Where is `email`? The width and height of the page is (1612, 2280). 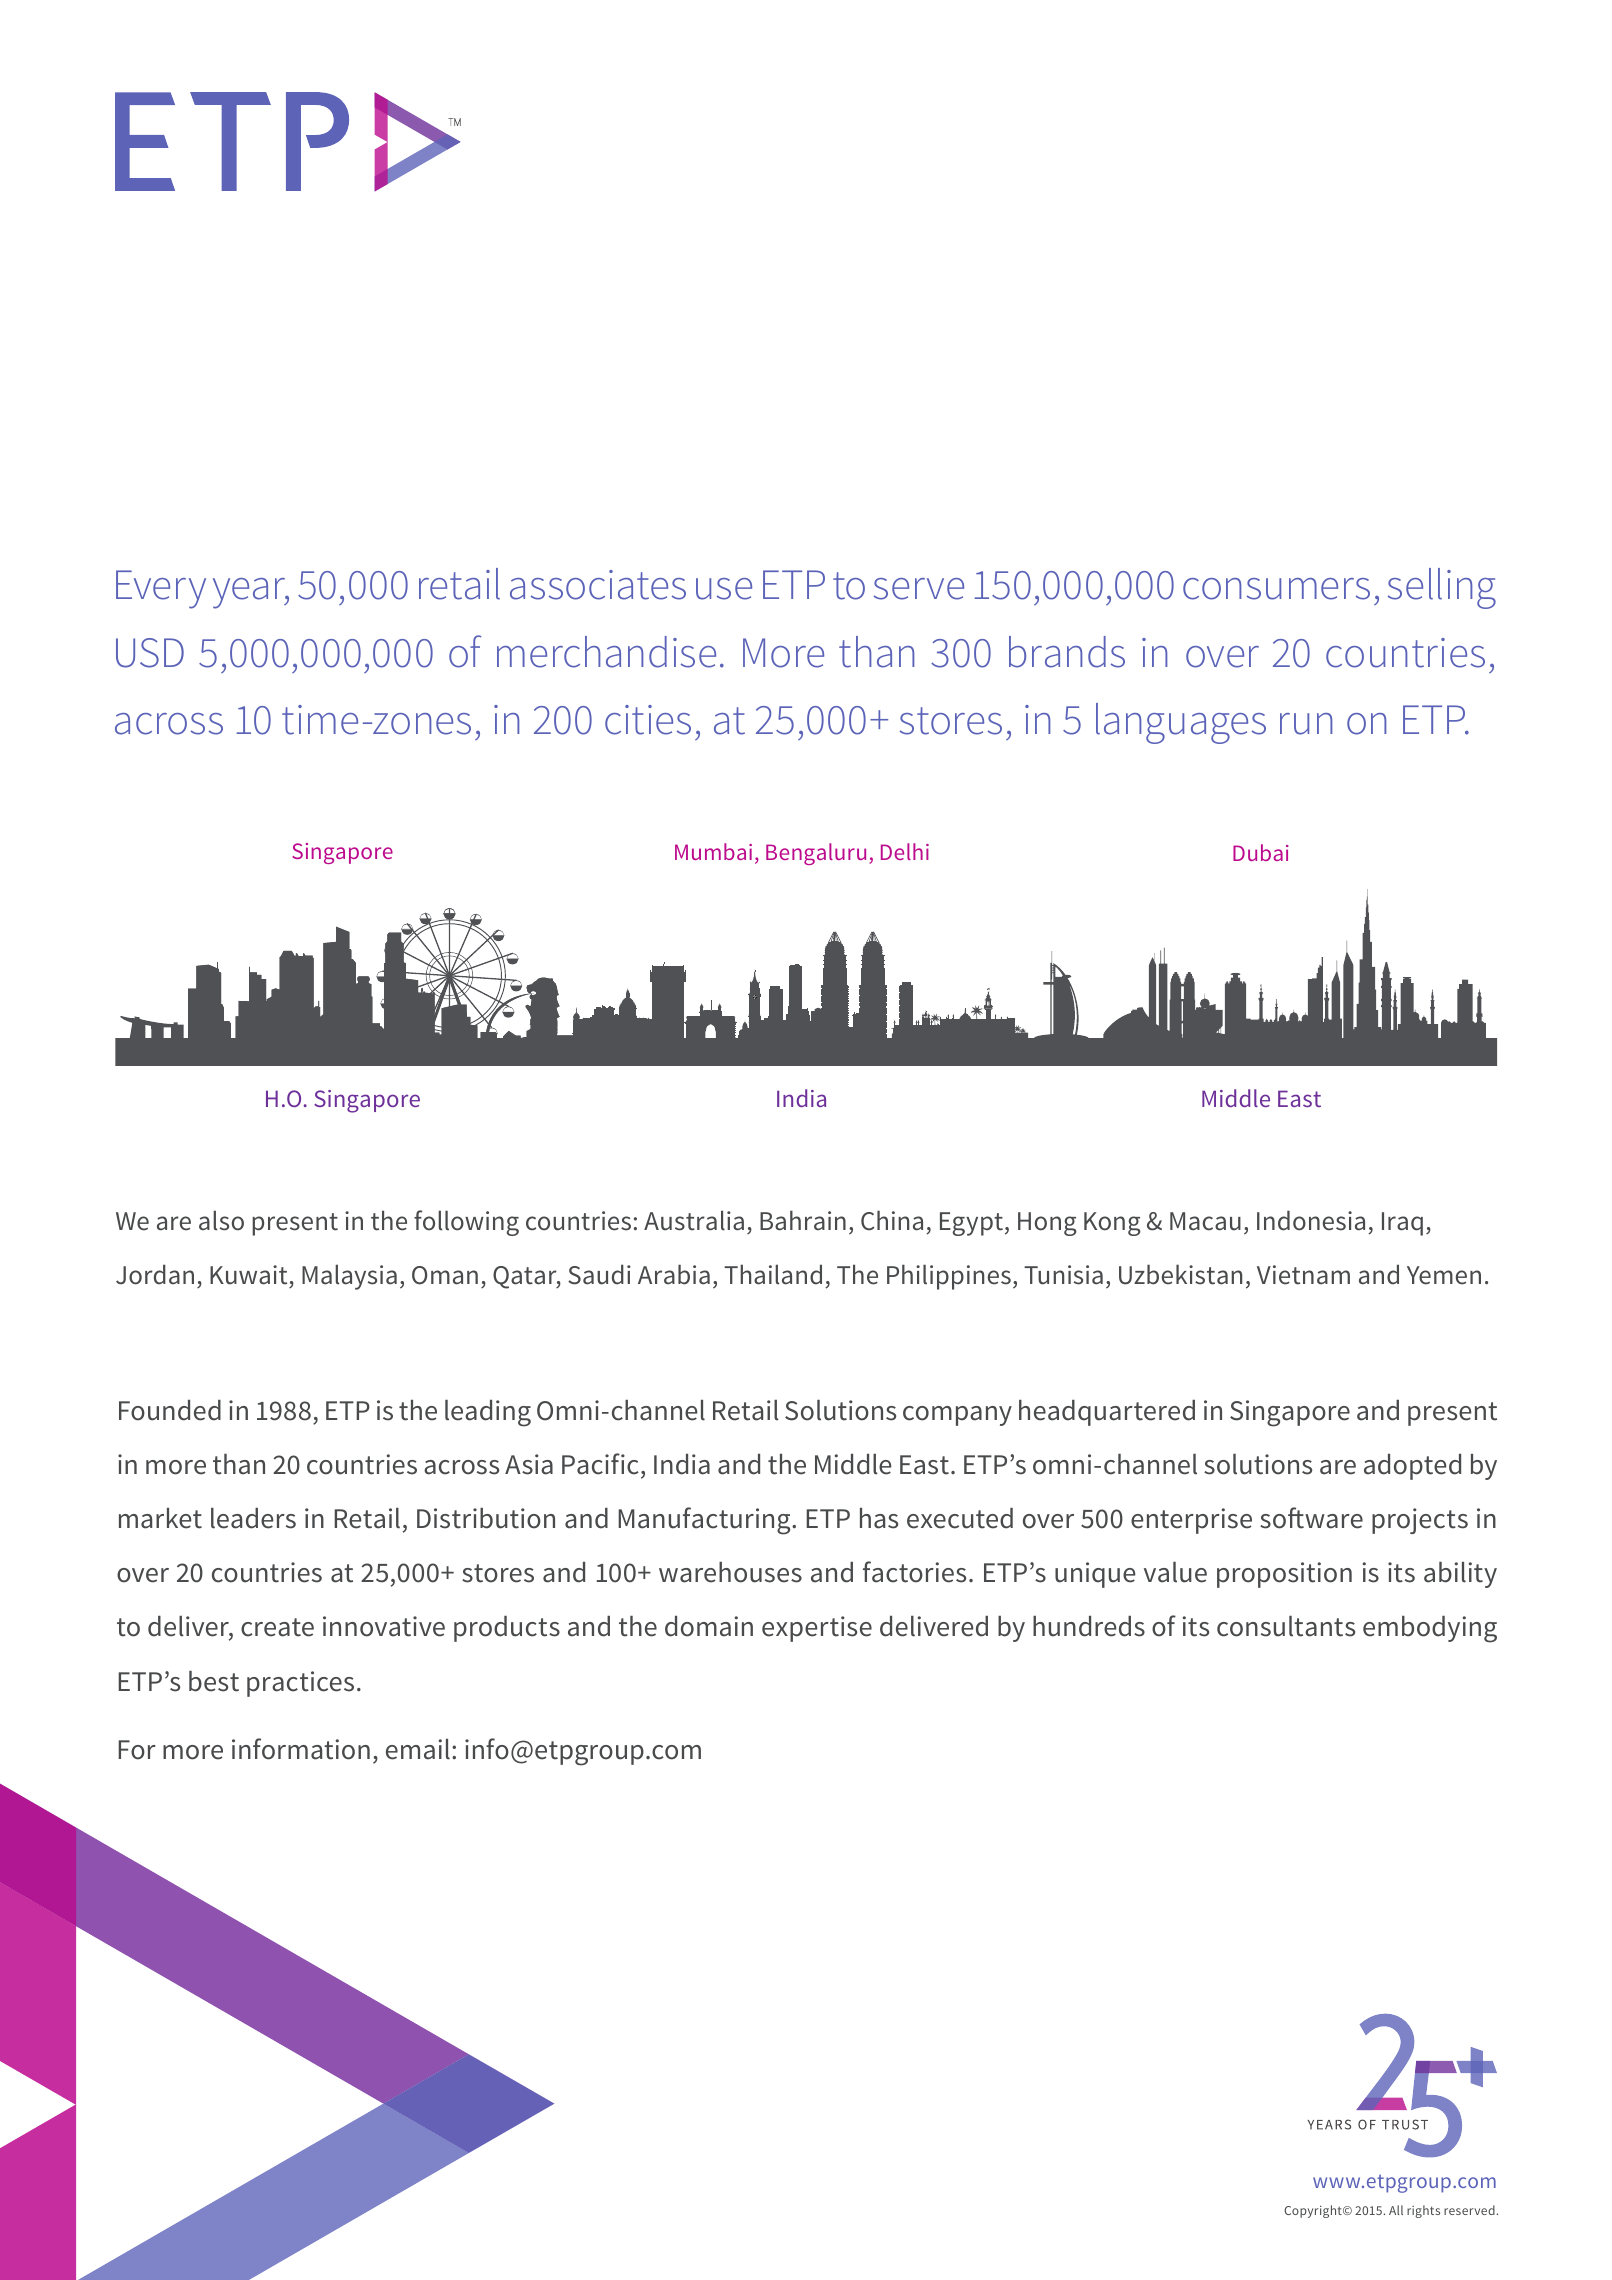
email is located at coordinates (418, 1749).
